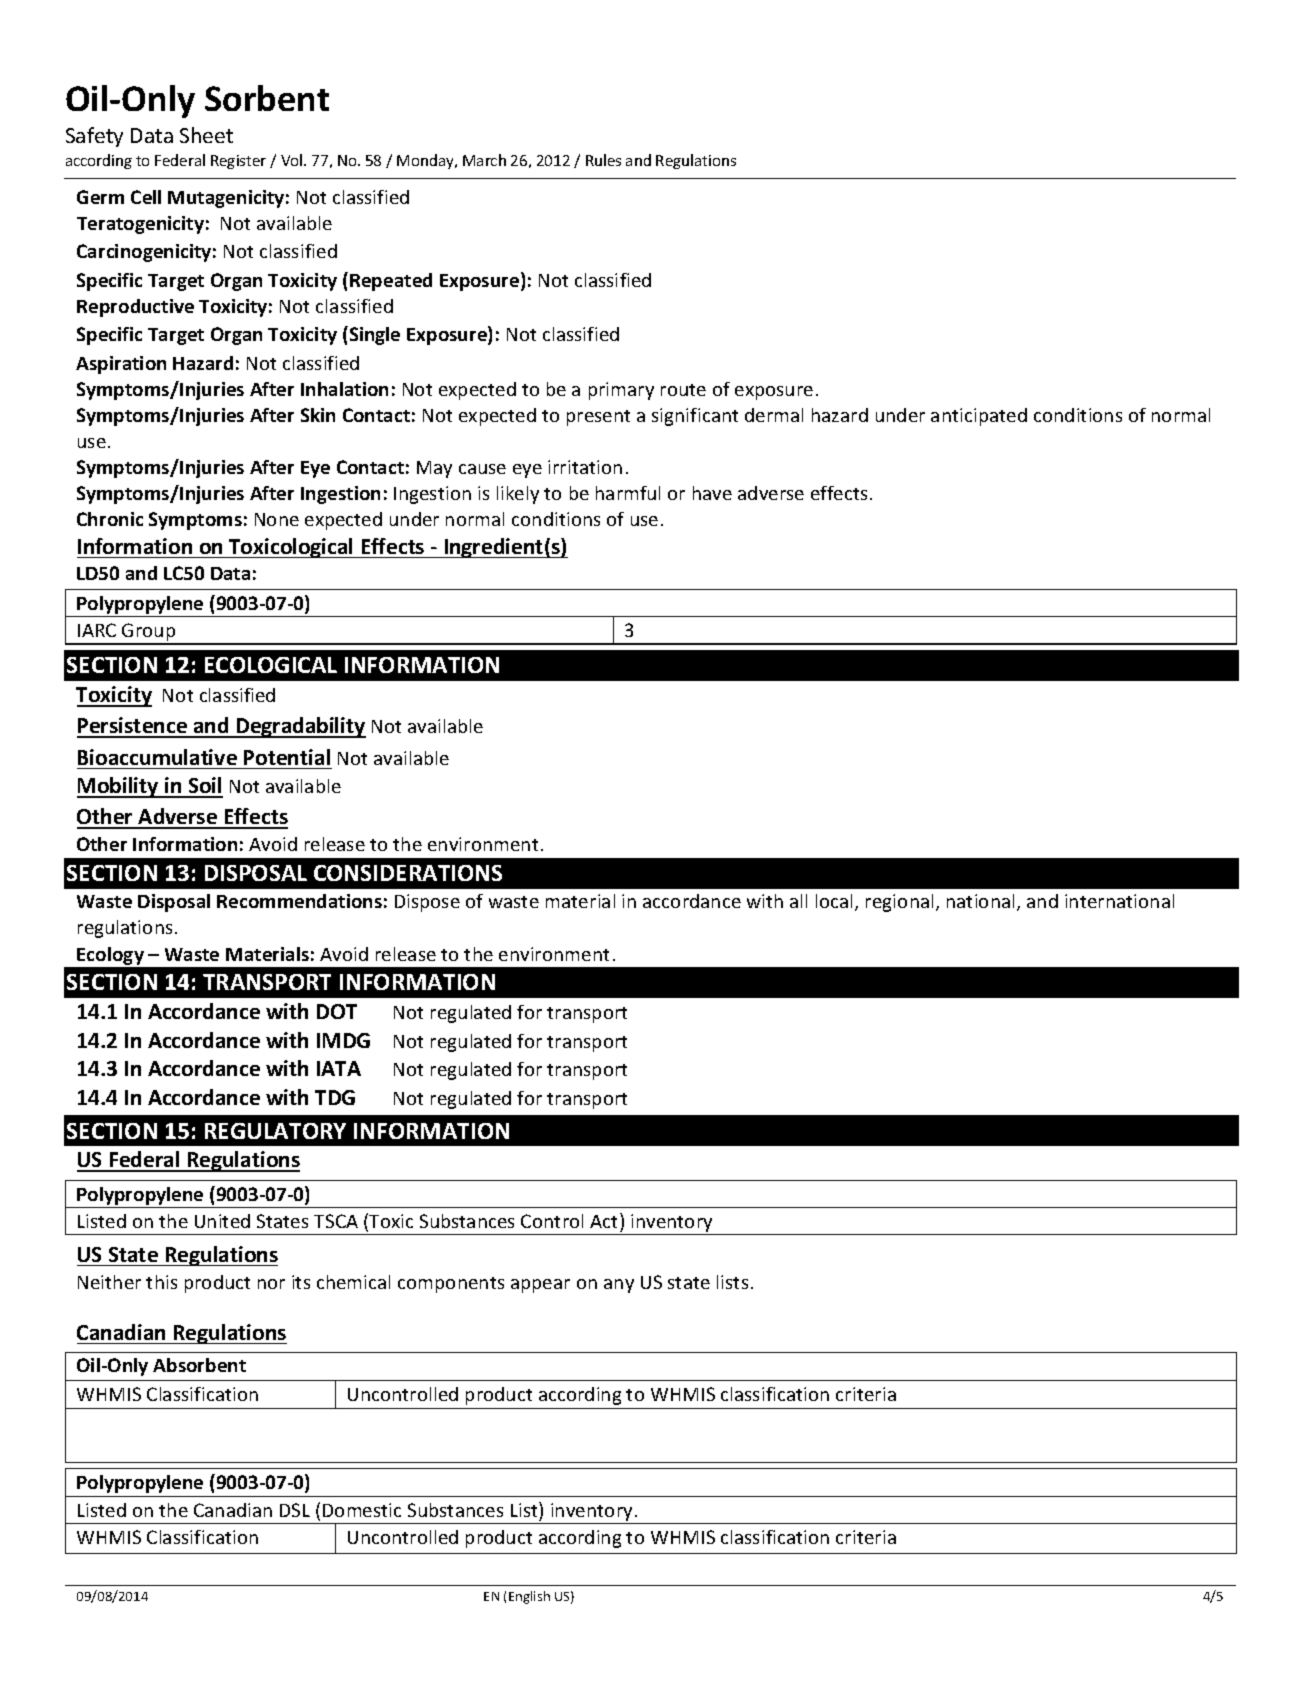 Image resolution: width=1303 pixels, height=1686 pixels. What do you see at coordinates (295, 1510) in the image?
I see `DSL` at bounding box center [295, 1510].
